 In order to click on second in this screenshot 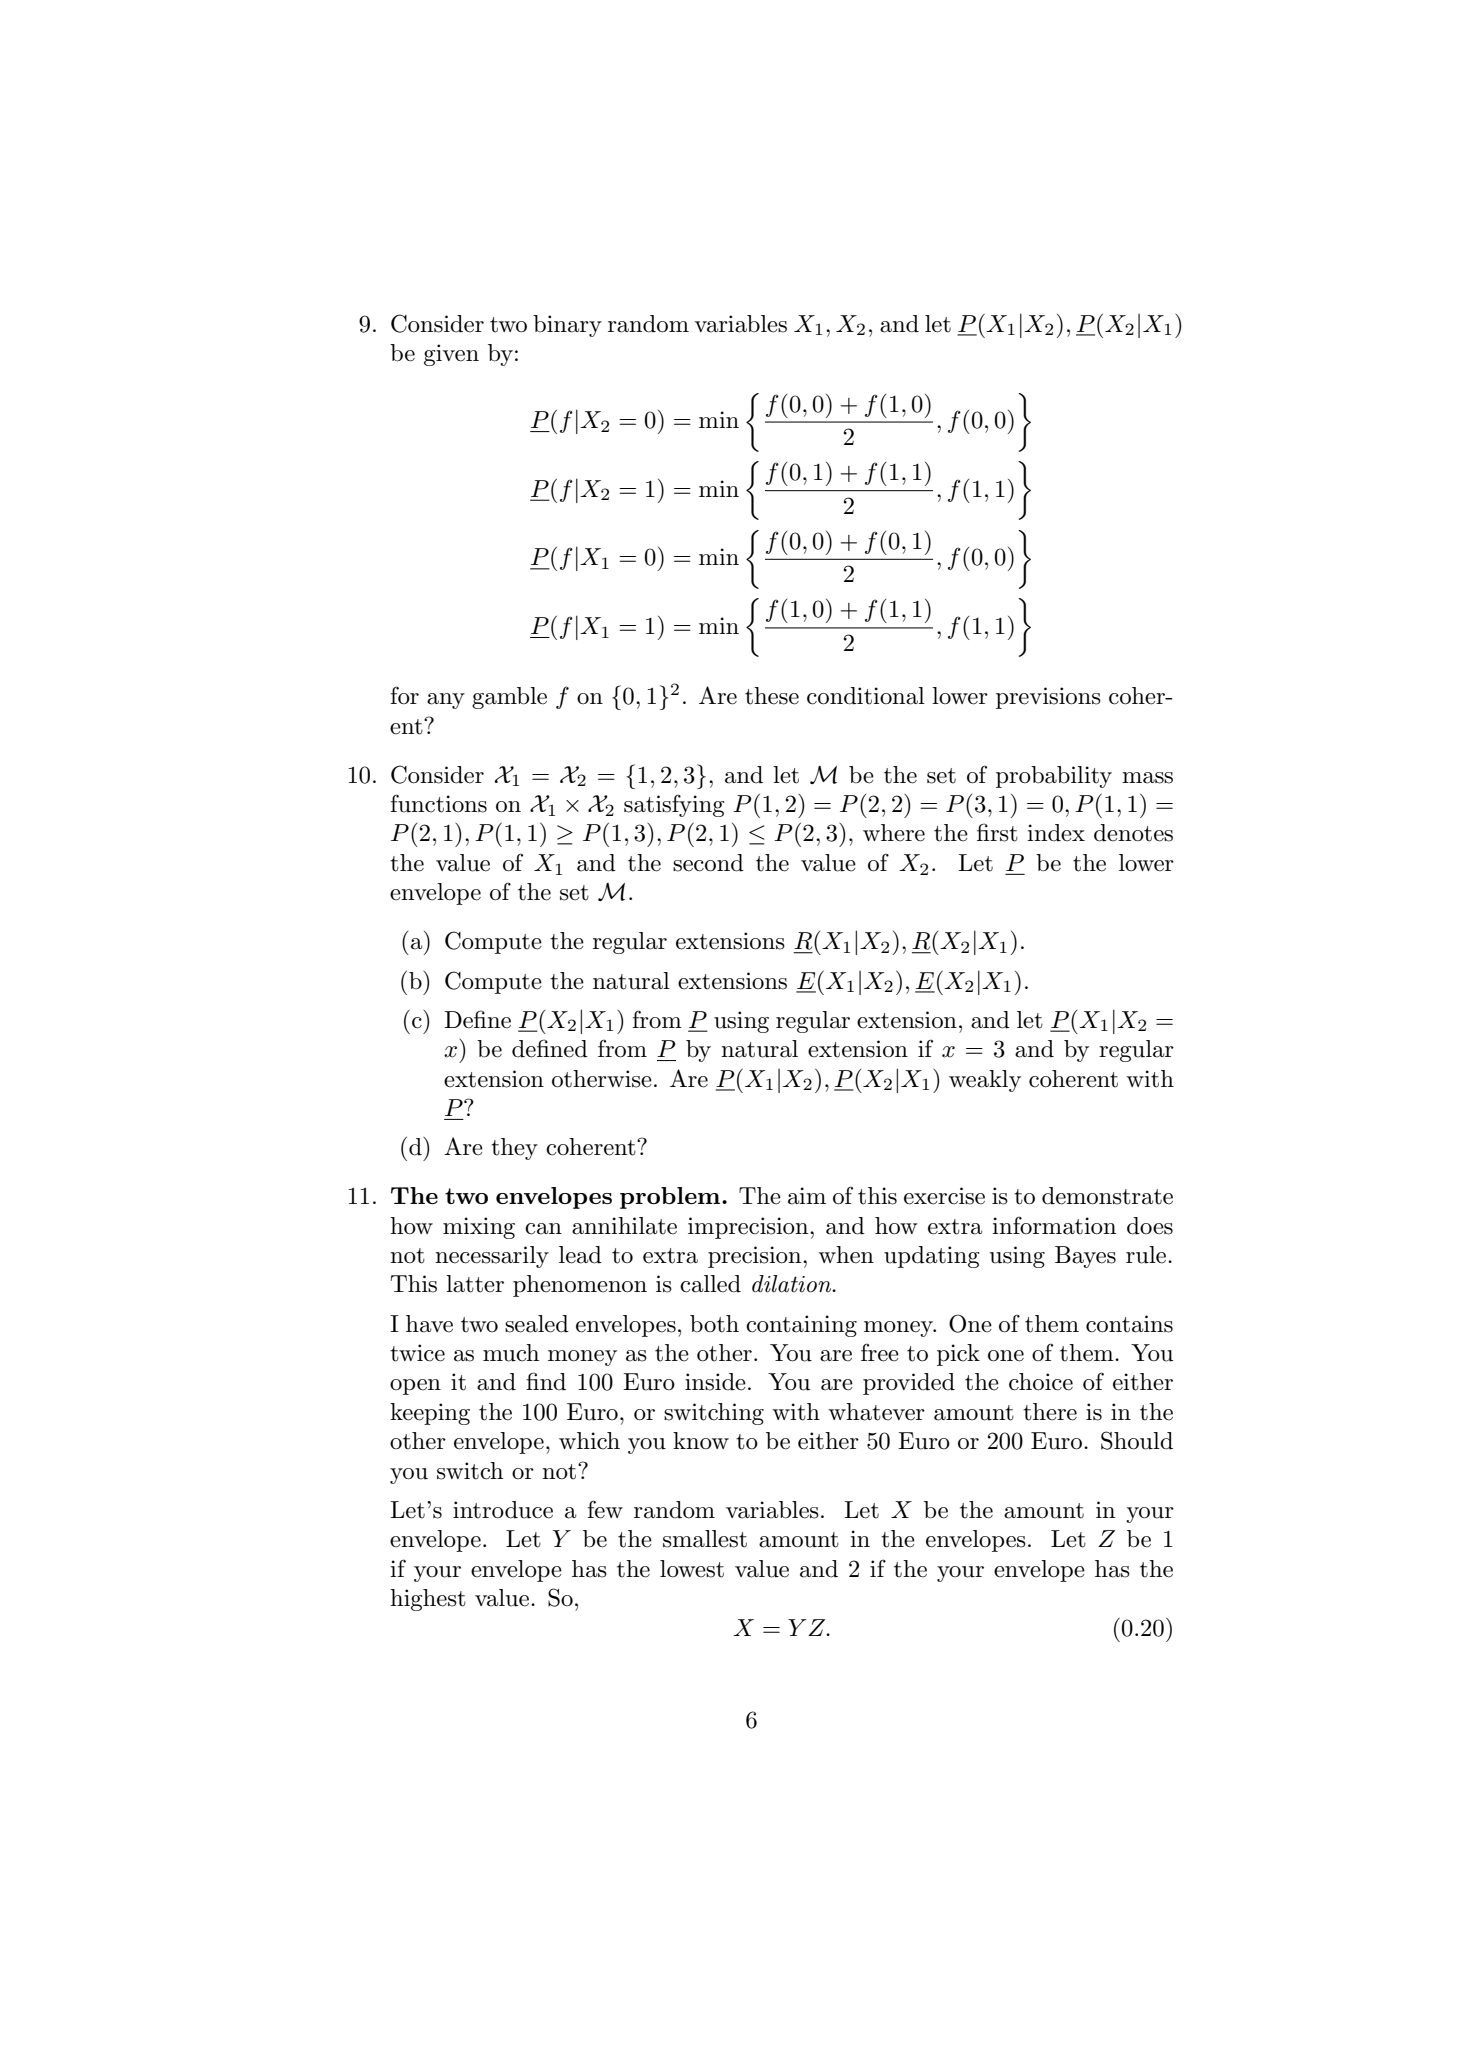, I will do `click(708, 863)`.
